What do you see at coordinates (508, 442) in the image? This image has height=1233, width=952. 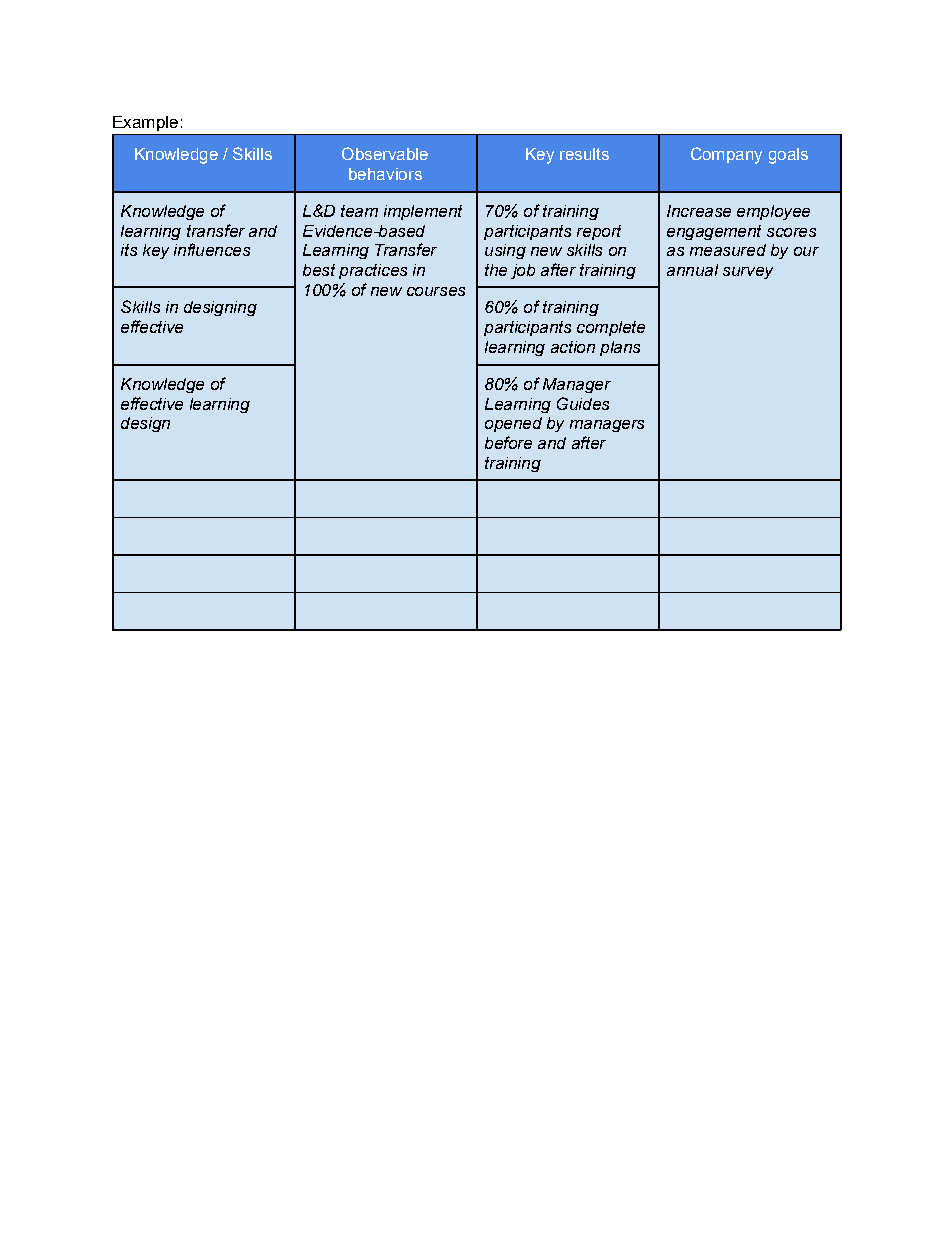 I see `before` at bounding box center [508, 442].
